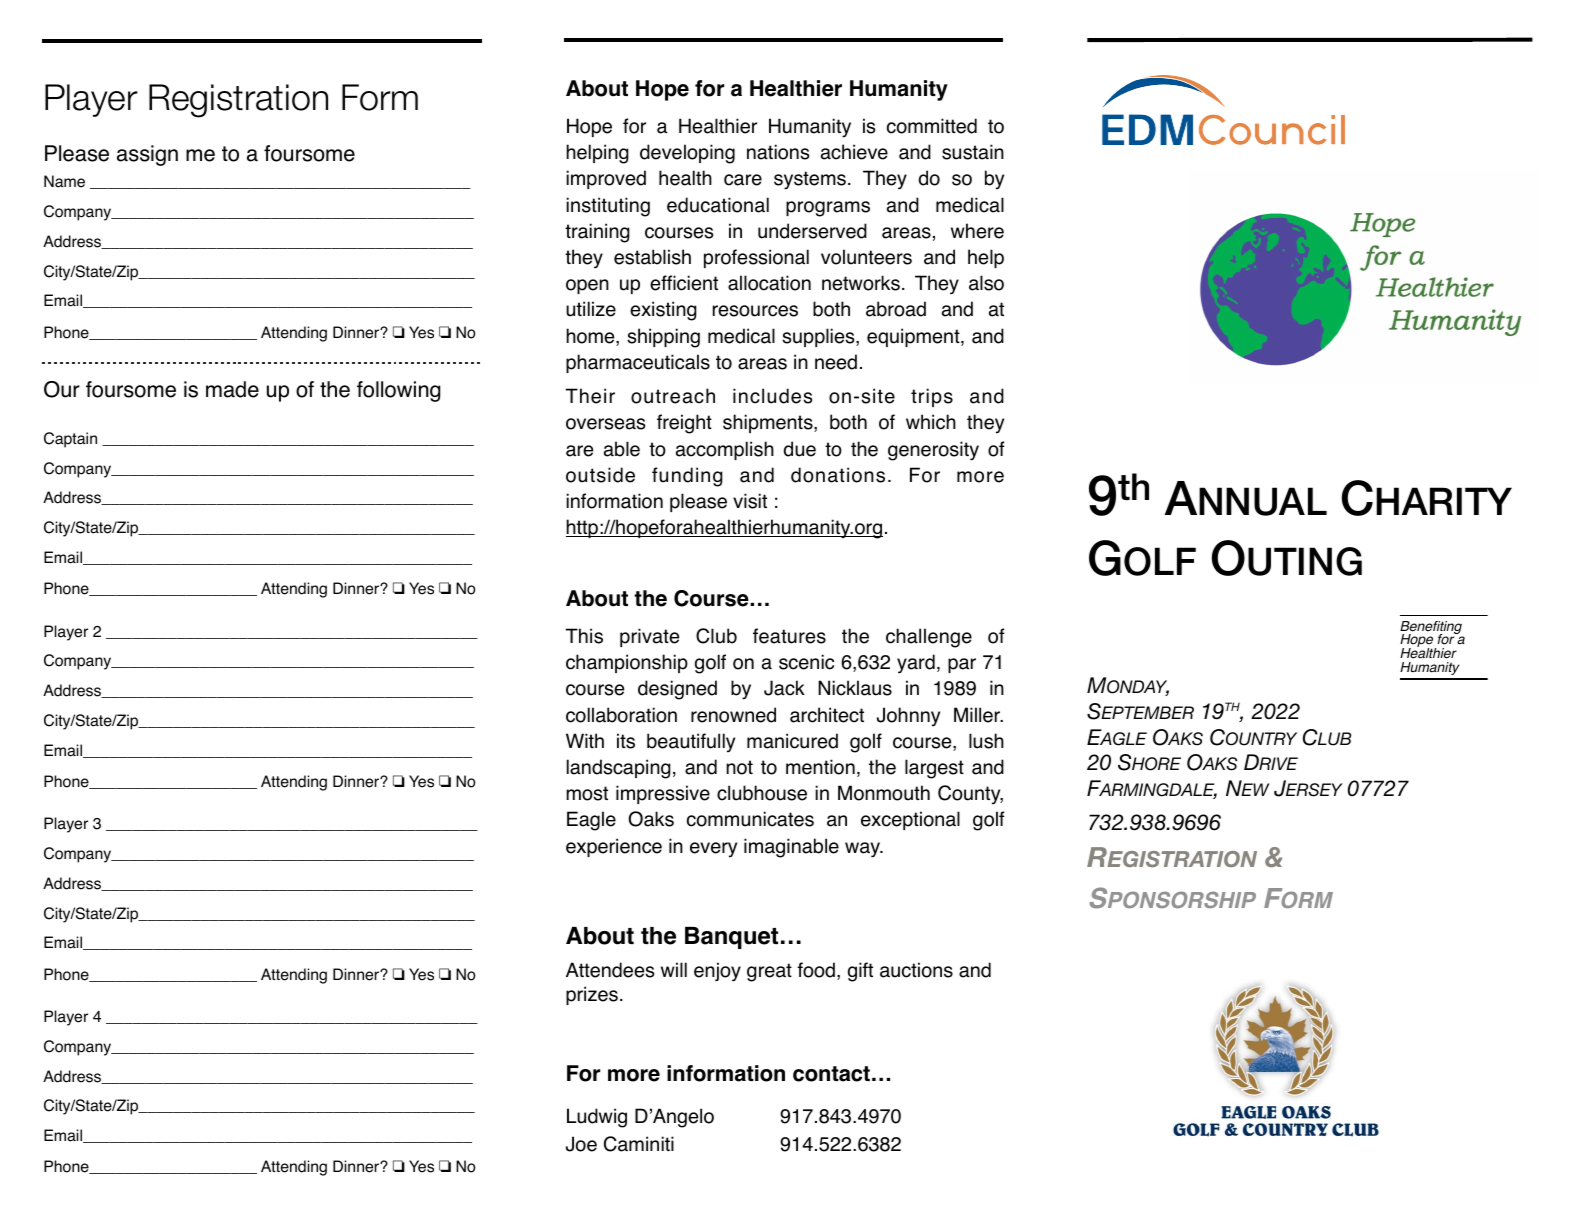 This page has width=1574, height=1216. Describe the element at coordinates (606, 179) in the page. I see `improved` at that location.
